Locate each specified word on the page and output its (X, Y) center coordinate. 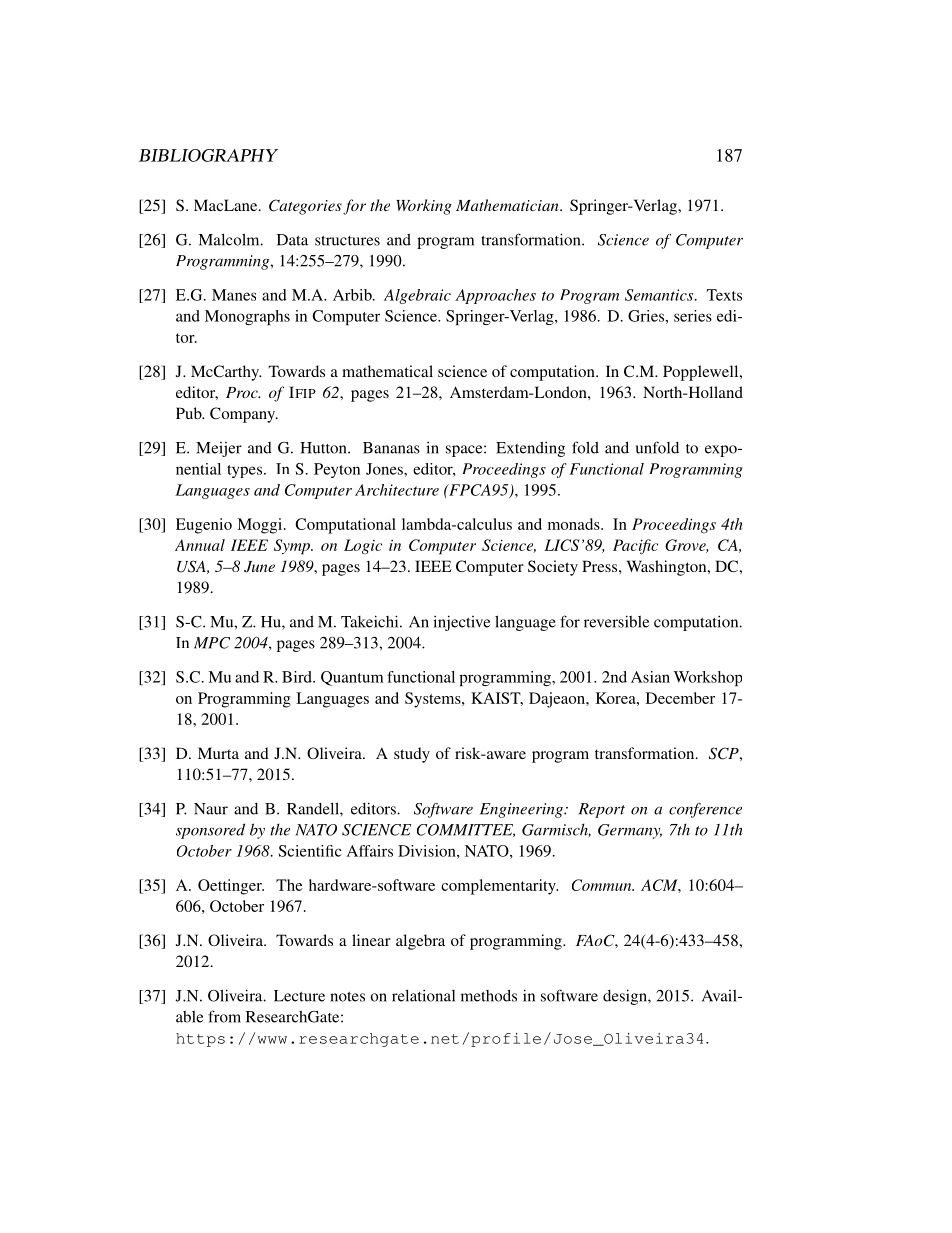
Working (424, 207)
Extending (530, 449)
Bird (298, 677)
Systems (434, 700)
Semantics (660, 295)
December (680, 698)
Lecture (299, 996)
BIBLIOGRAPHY (208, 155)
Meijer (219, 449)
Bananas (391, 448)
